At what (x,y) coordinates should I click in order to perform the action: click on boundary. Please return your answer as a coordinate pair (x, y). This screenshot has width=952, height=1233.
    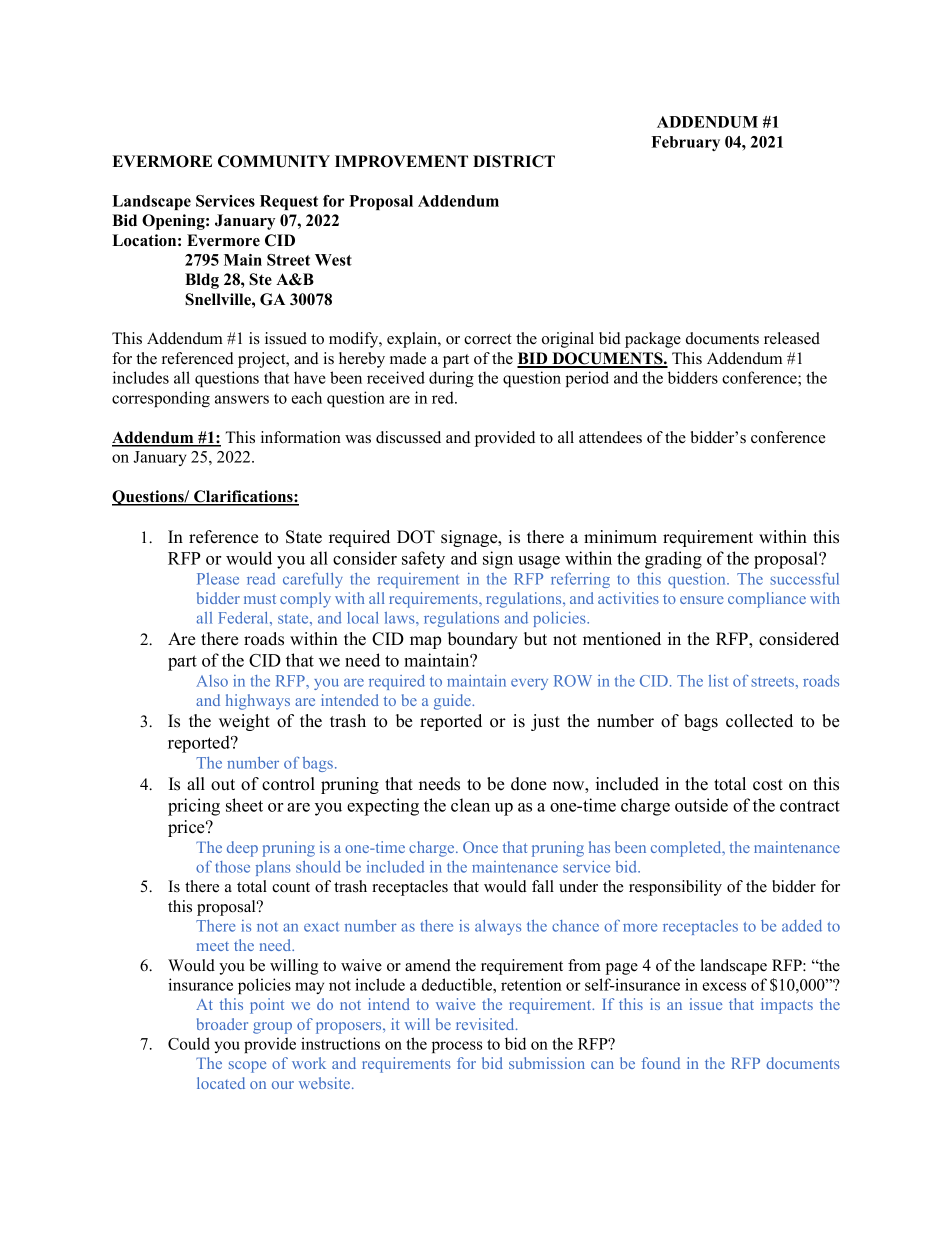
    Looking at the image, I should click on (483, 640).
